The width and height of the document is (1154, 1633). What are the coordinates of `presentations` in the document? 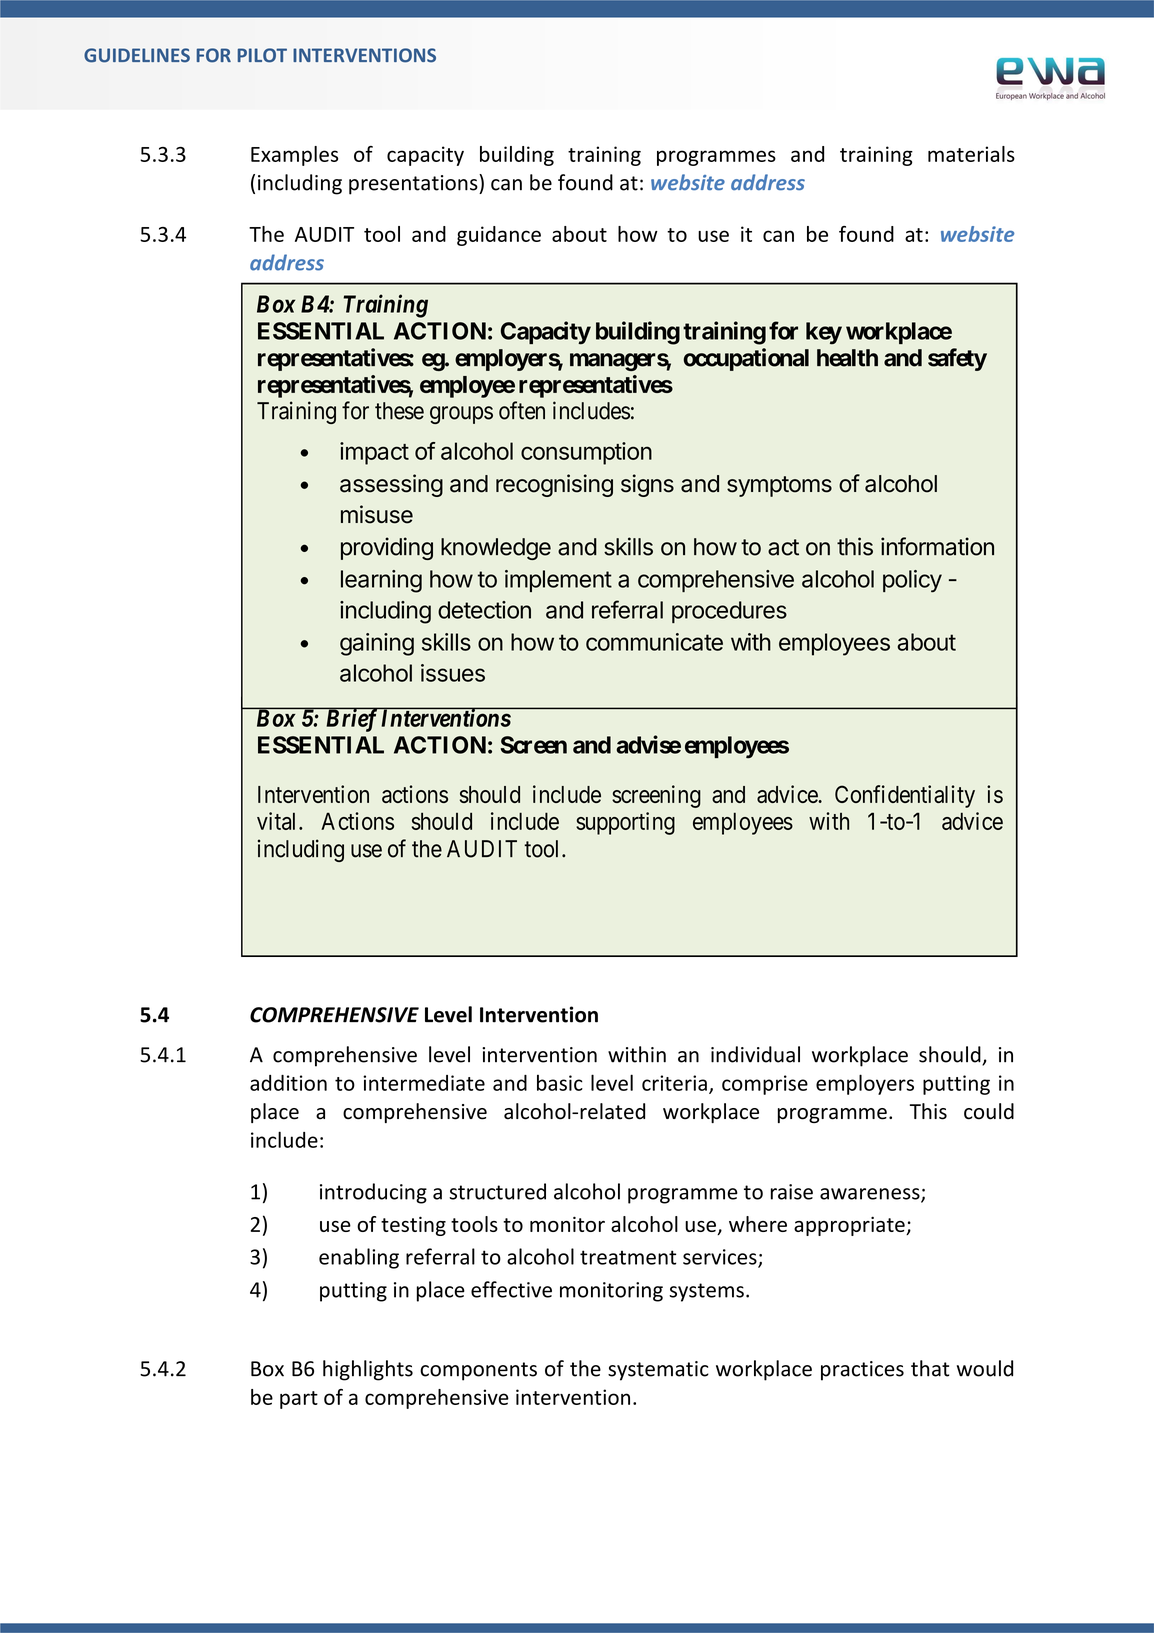 It's located at (414, 184).
